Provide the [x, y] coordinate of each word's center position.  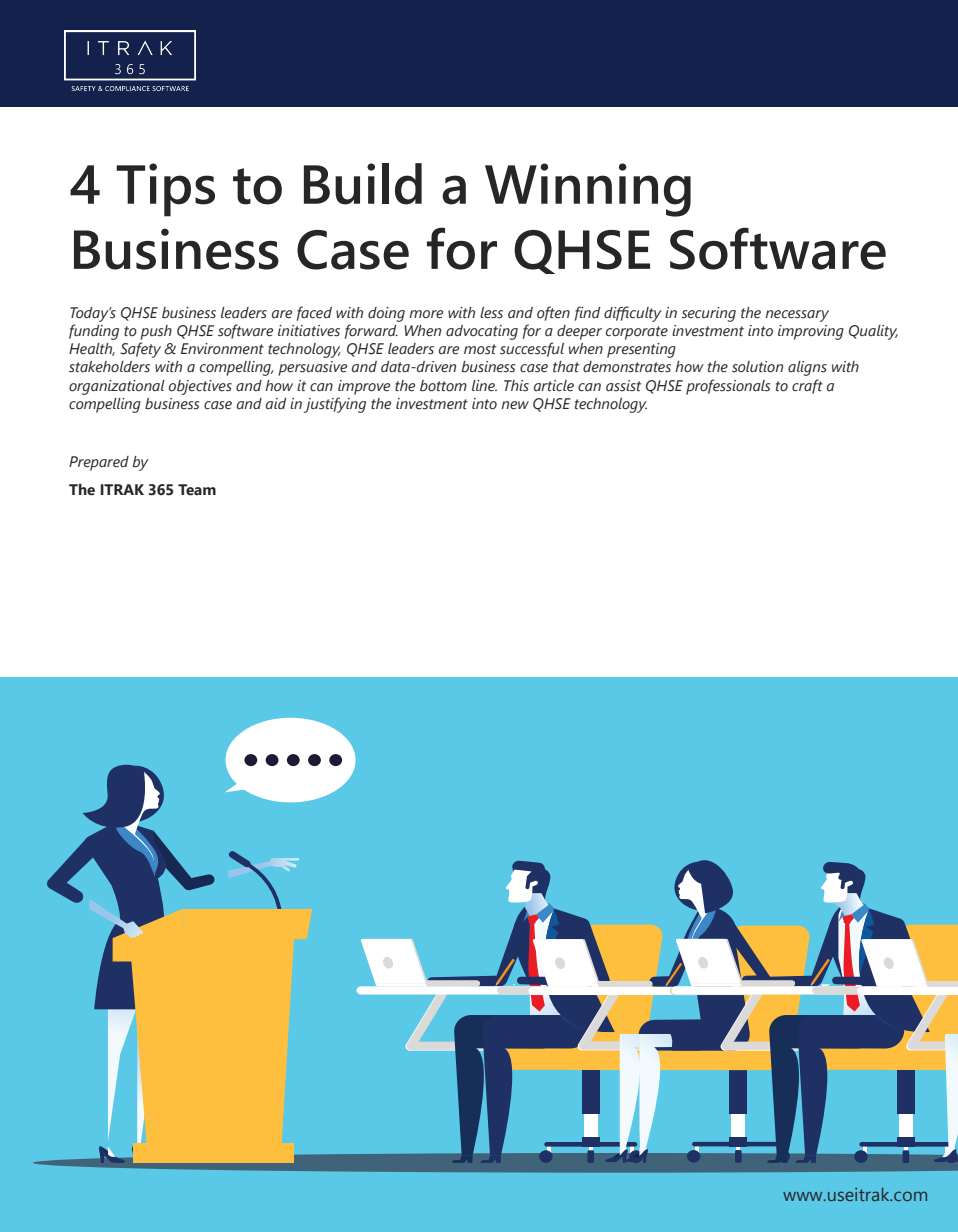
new [515, 405]
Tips [165, 190]
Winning [588, 190]
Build [363, 184]
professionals [728, 387]
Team [197, 490]
